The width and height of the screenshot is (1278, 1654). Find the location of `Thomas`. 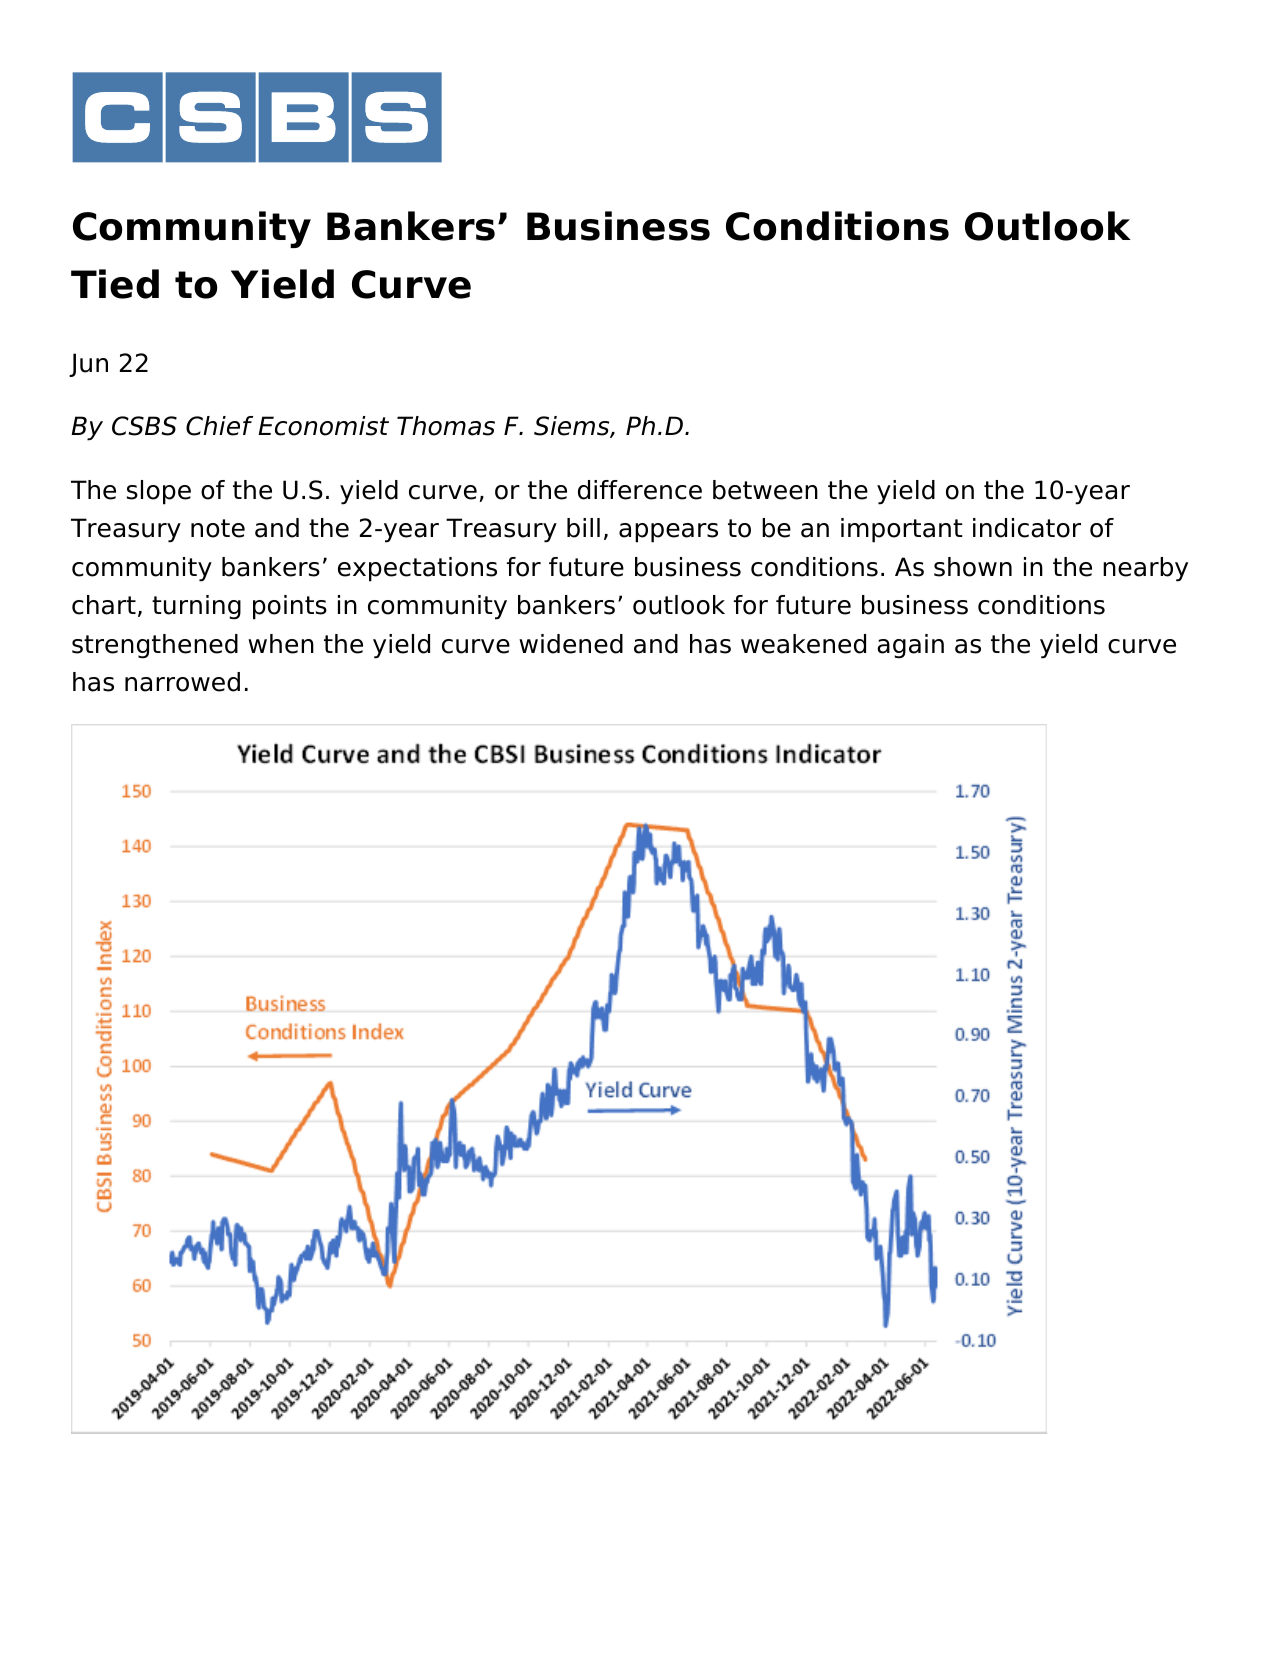

Thomas is located at coordinates (446, 426).
